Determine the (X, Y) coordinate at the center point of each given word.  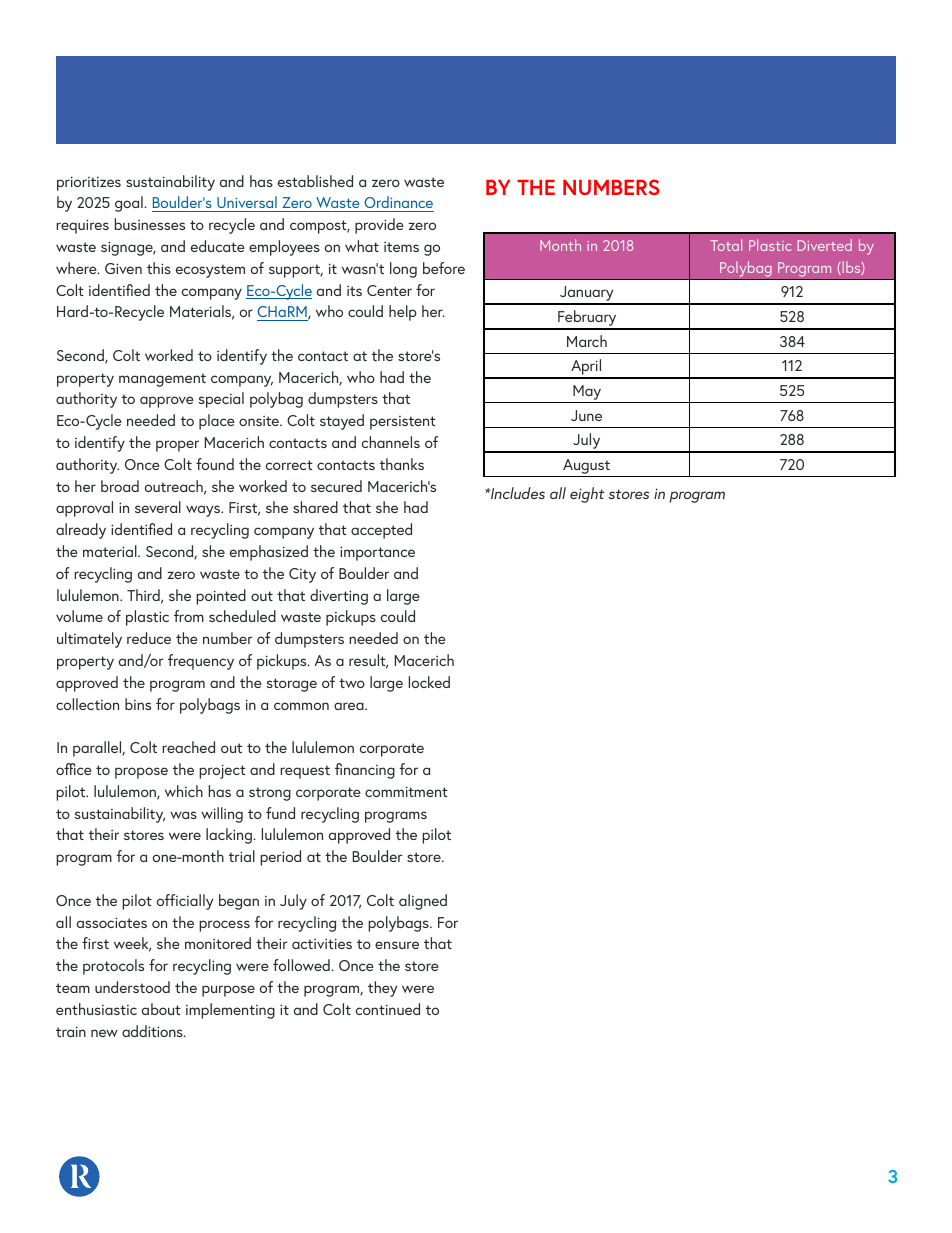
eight (587, 495)
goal (130, 204)
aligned (423, 902)
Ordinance (398, 202)
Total (726, 245)
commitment (406, 791)
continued (388, 1009)
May (587, 394)
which (184, 791)
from (189, 616)
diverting (339, 597)
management (162, 380)
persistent (403, 423)
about (161, 1009)
